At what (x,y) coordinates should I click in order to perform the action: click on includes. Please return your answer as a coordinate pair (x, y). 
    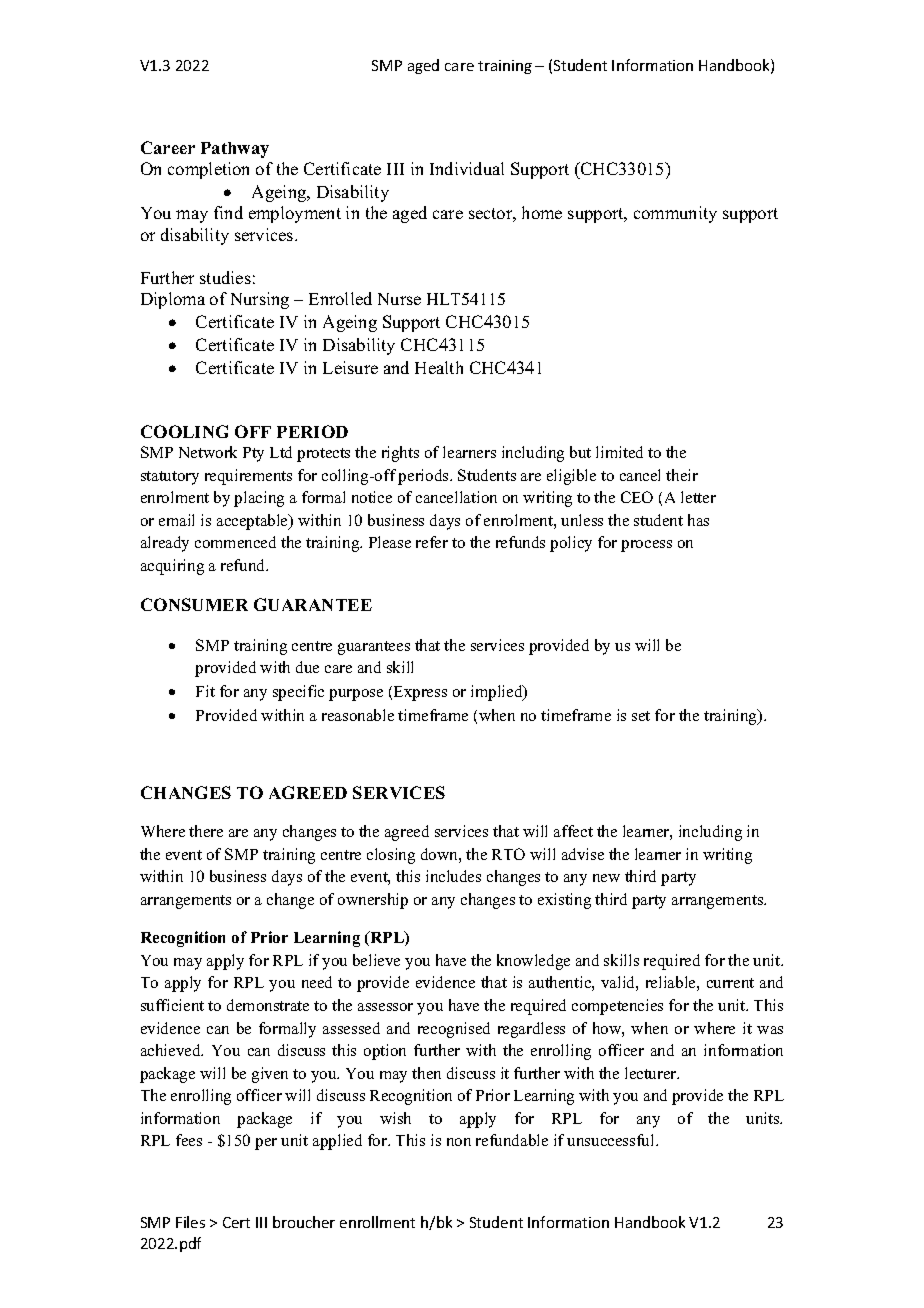
    Looking at the image, I should click on (453, 876).
